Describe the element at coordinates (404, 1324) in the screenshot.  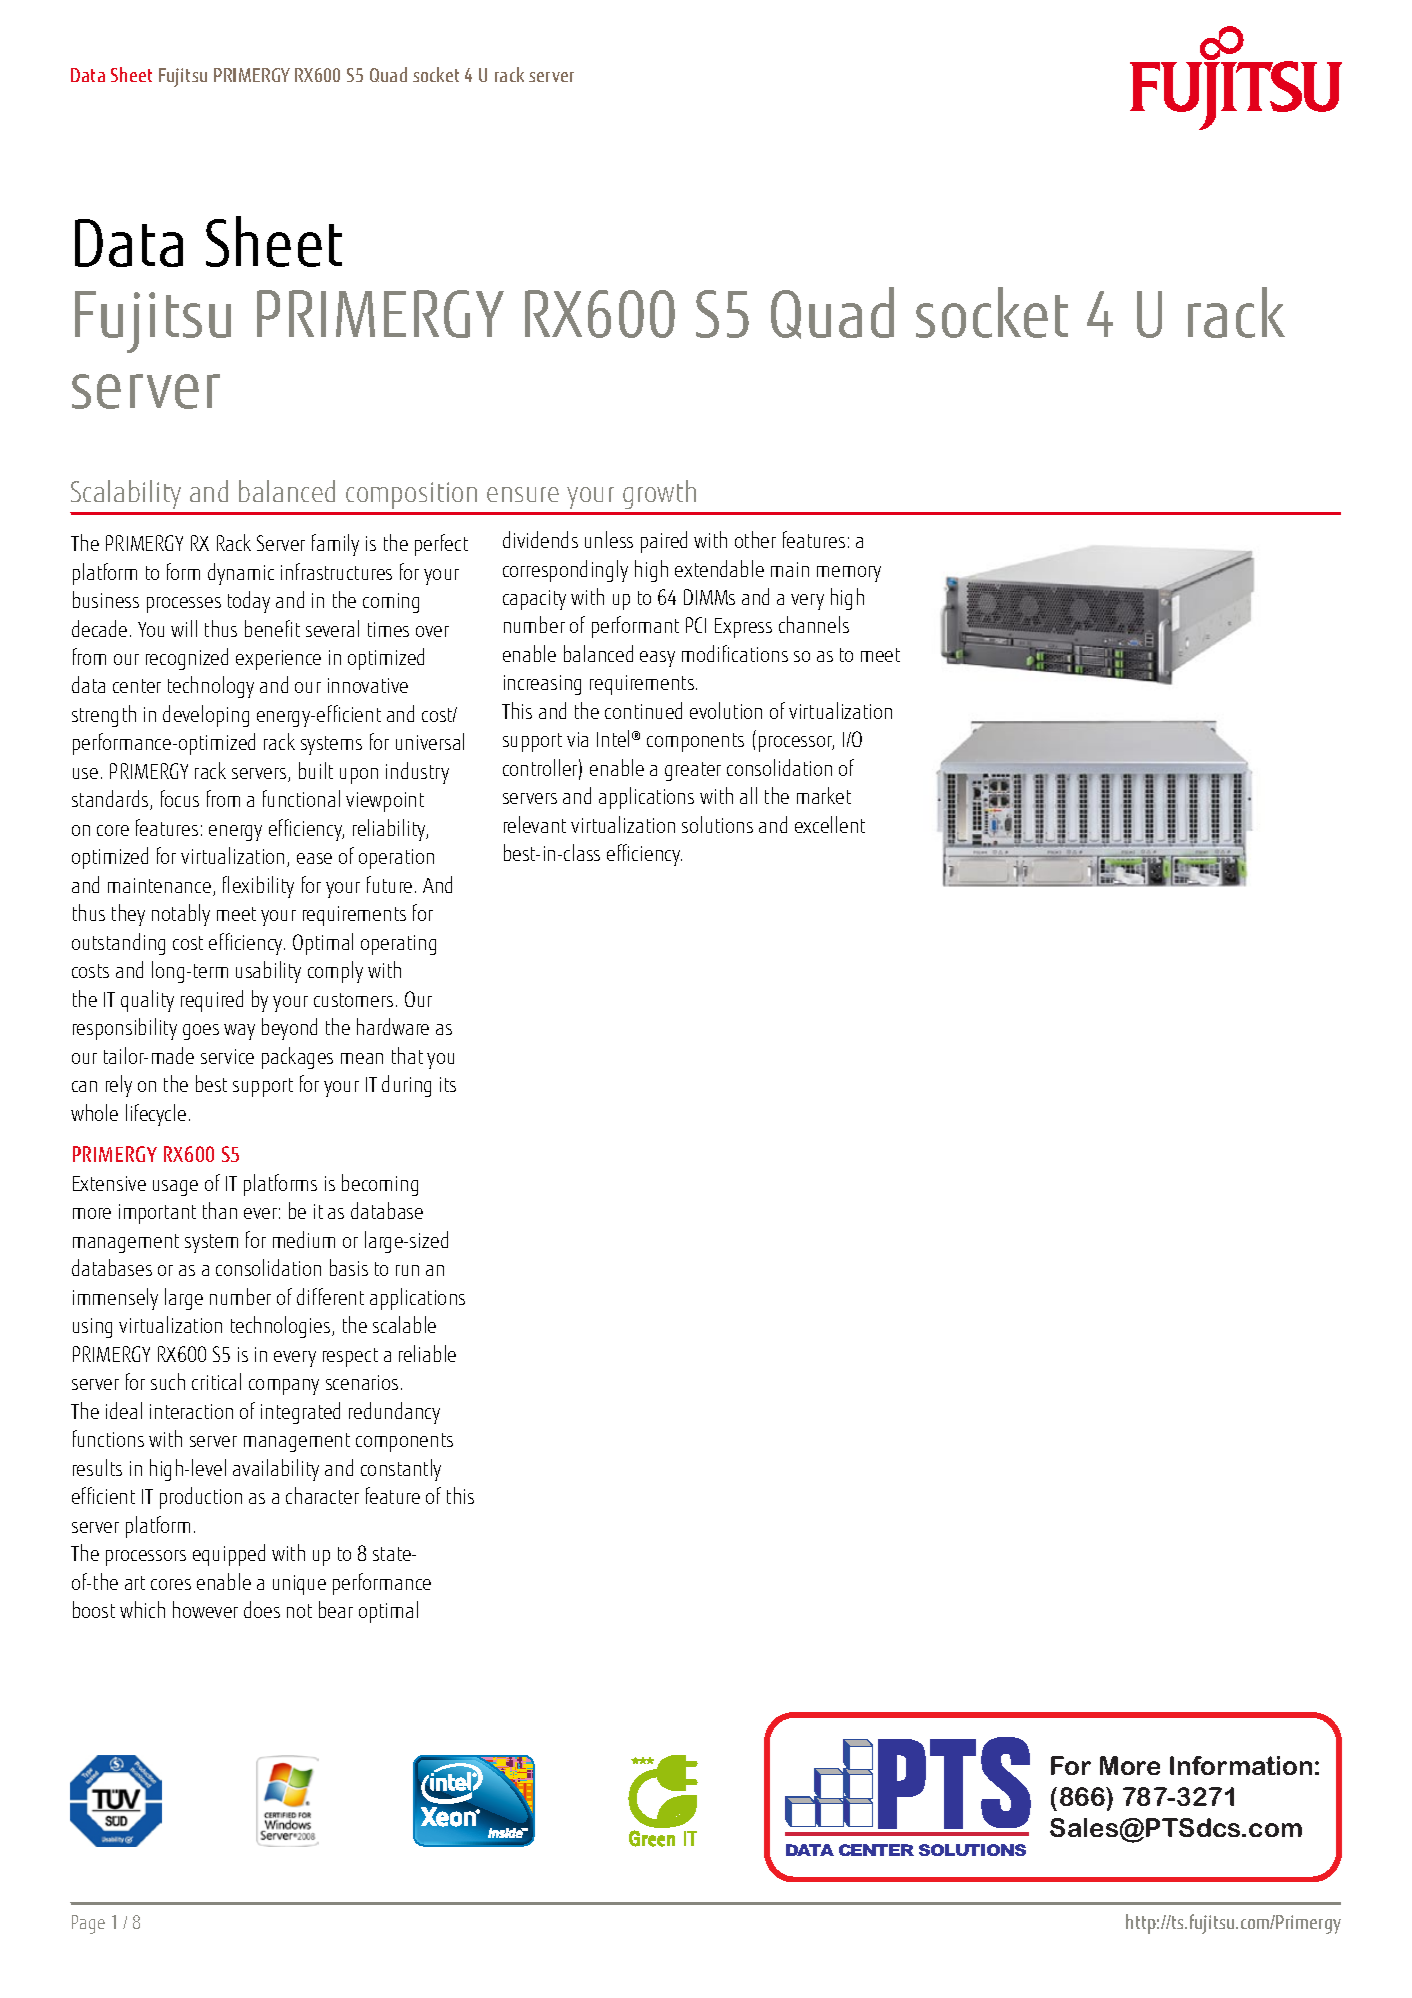
I see `scalable` at that location.
